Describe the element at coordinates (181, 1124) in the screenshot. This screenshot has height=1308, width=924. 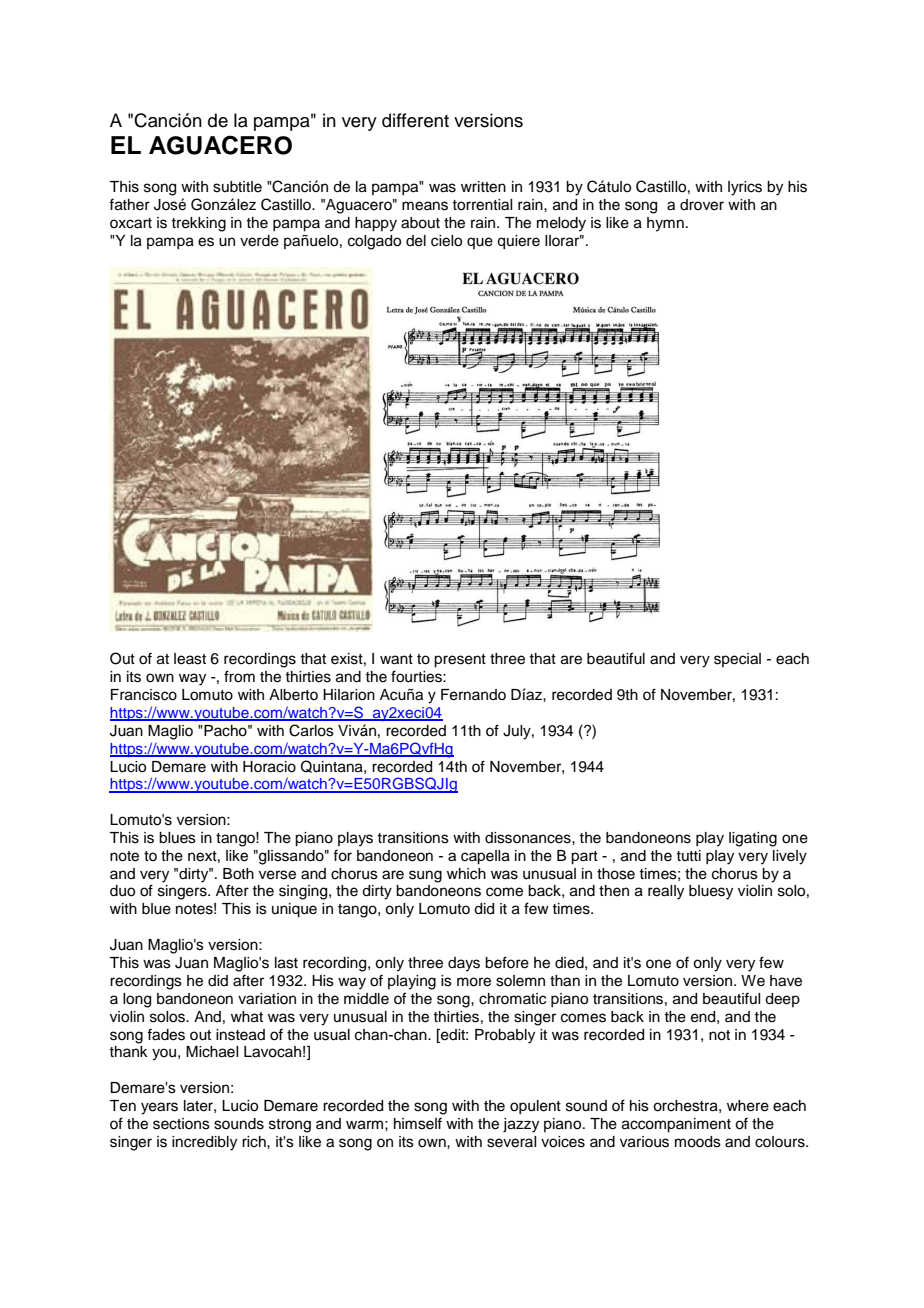
I see `sections` at that location.
